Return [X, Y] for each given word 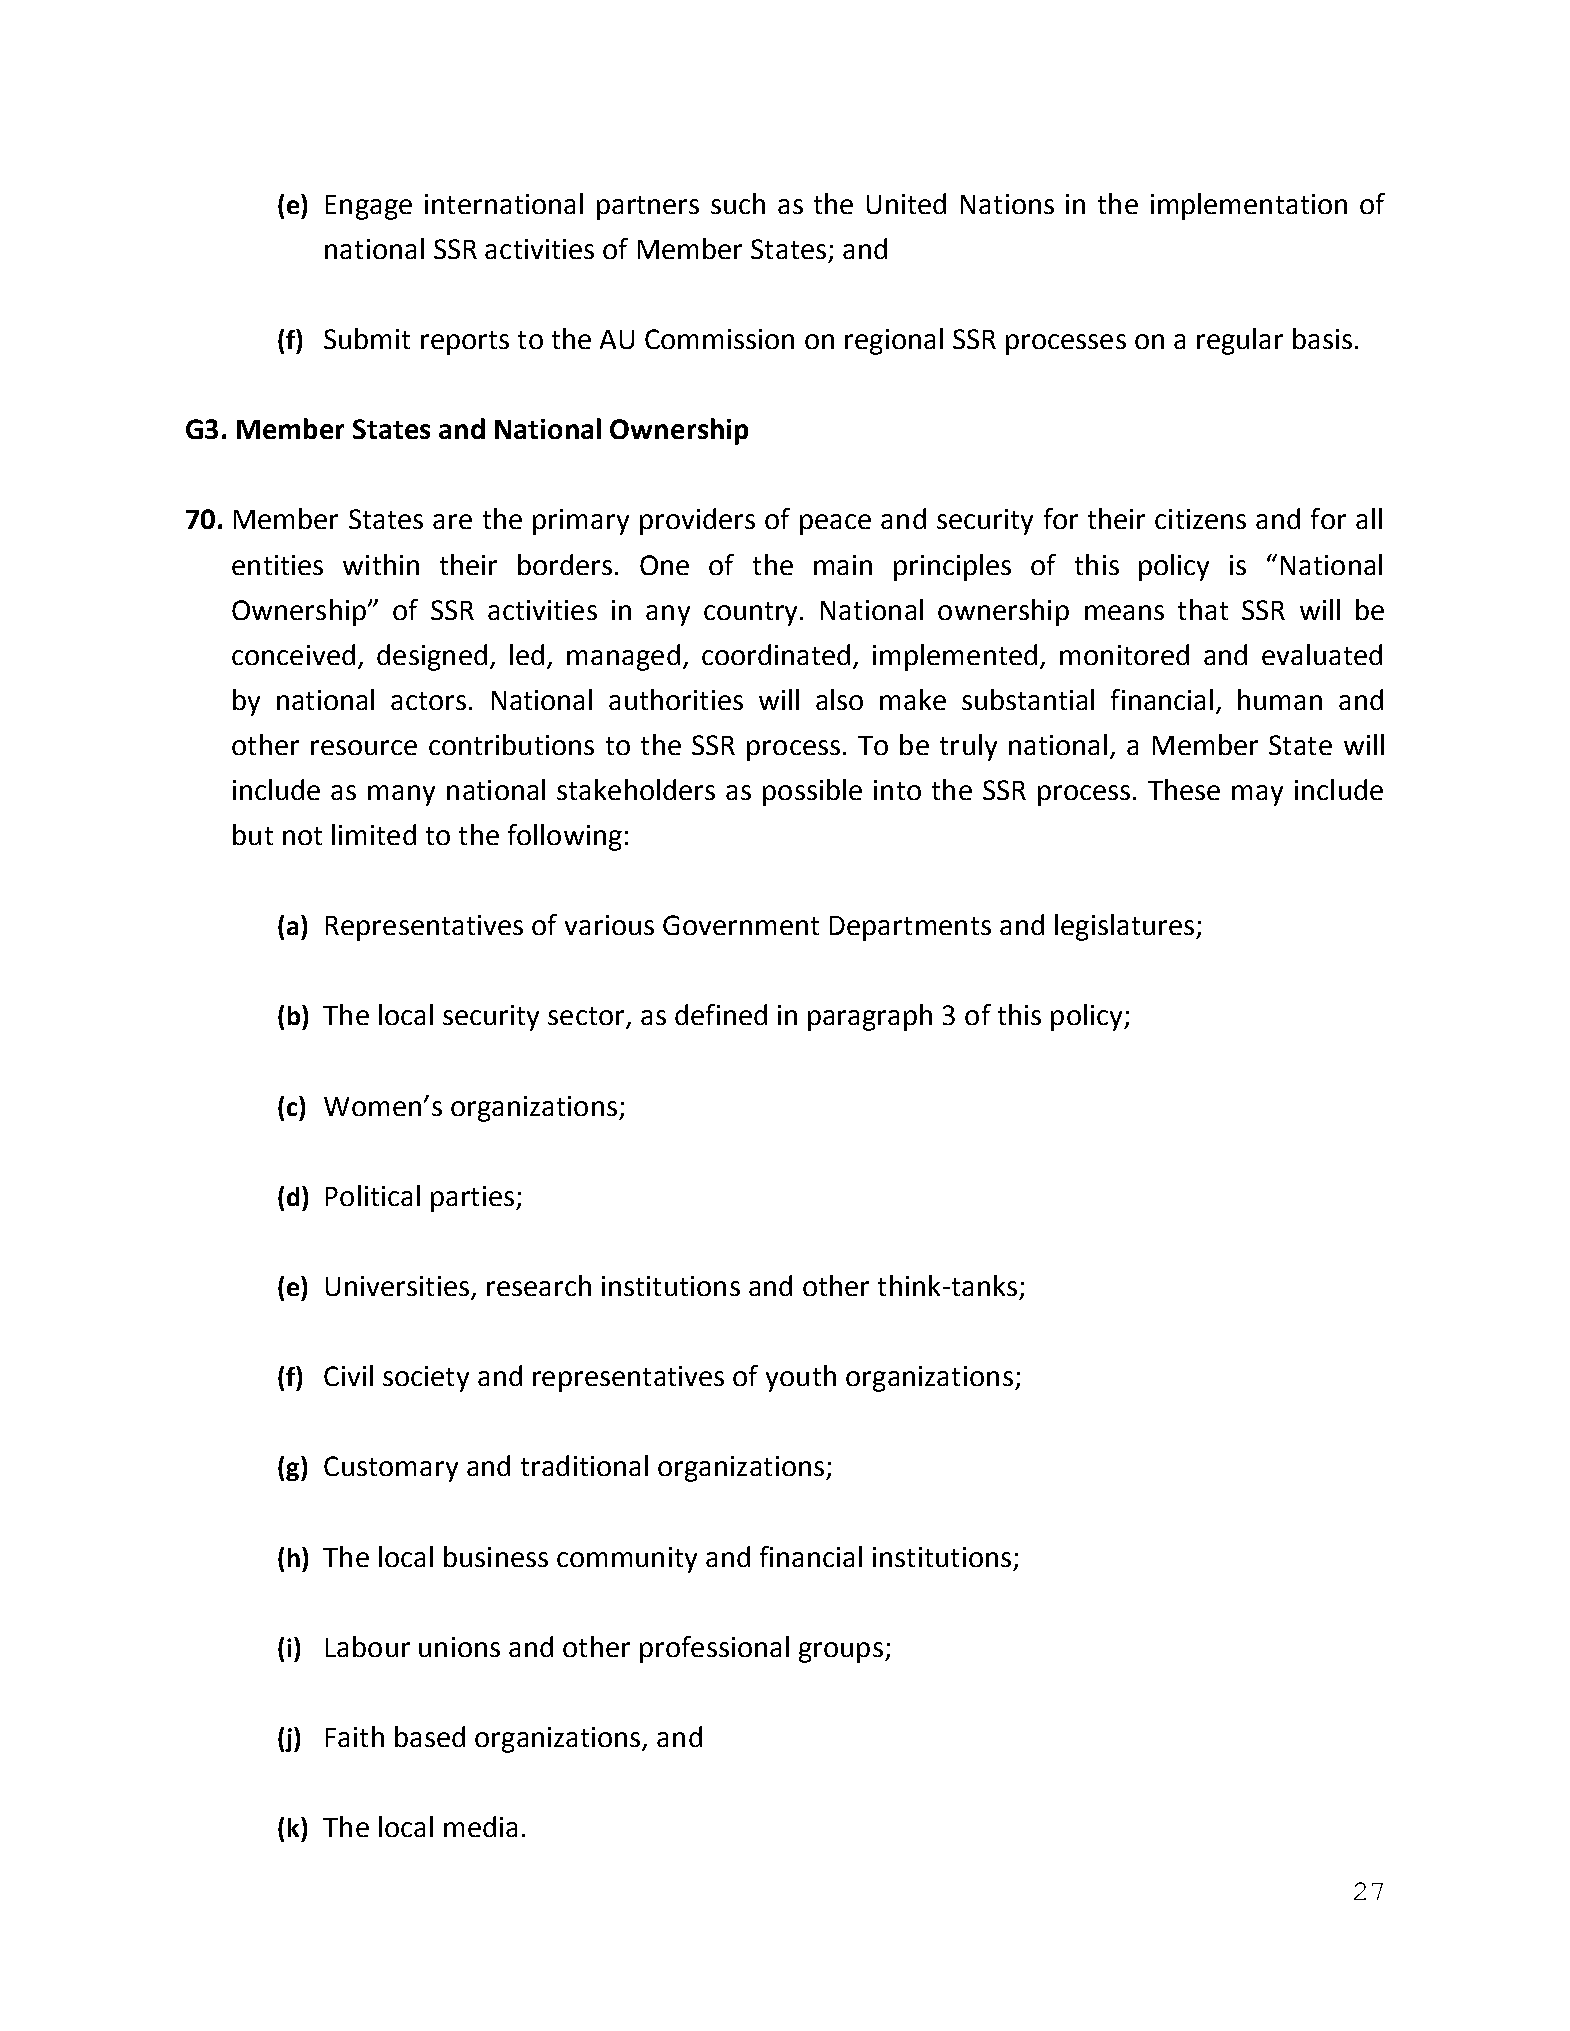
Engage [369, 207]
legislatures [1124, 927]
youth [801, 1378]
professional [714, 1649]
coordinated [776, 654]
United [906, 203]
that [1203, 609]
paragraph [870, 1017]
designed [432, 657]
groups [841, 1652]
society [426, 1379]
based [430, 1736]
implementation [1249, 206]
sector [587, 1017]
